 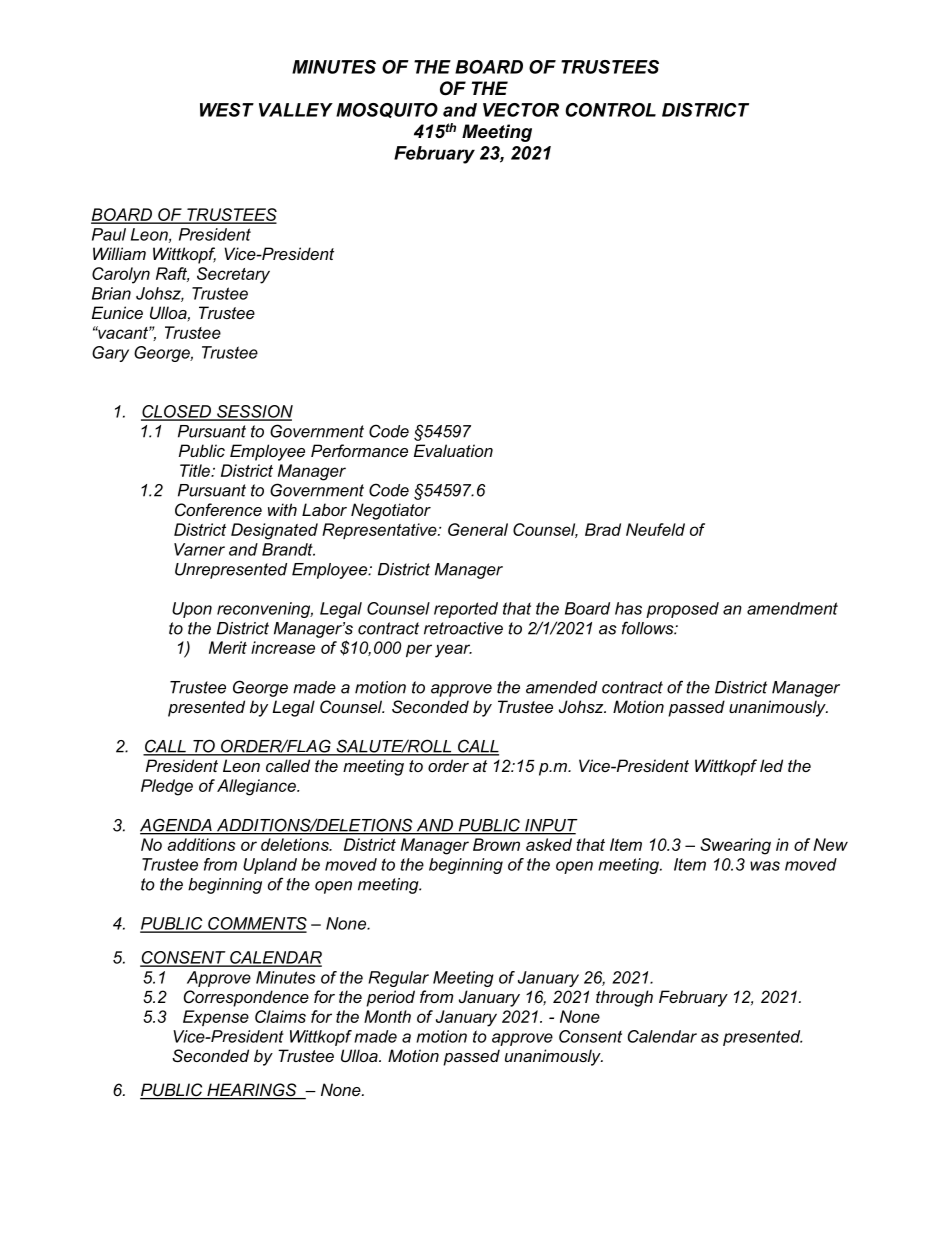 I want to click on CONTROL, so click(x=610, y=110).
